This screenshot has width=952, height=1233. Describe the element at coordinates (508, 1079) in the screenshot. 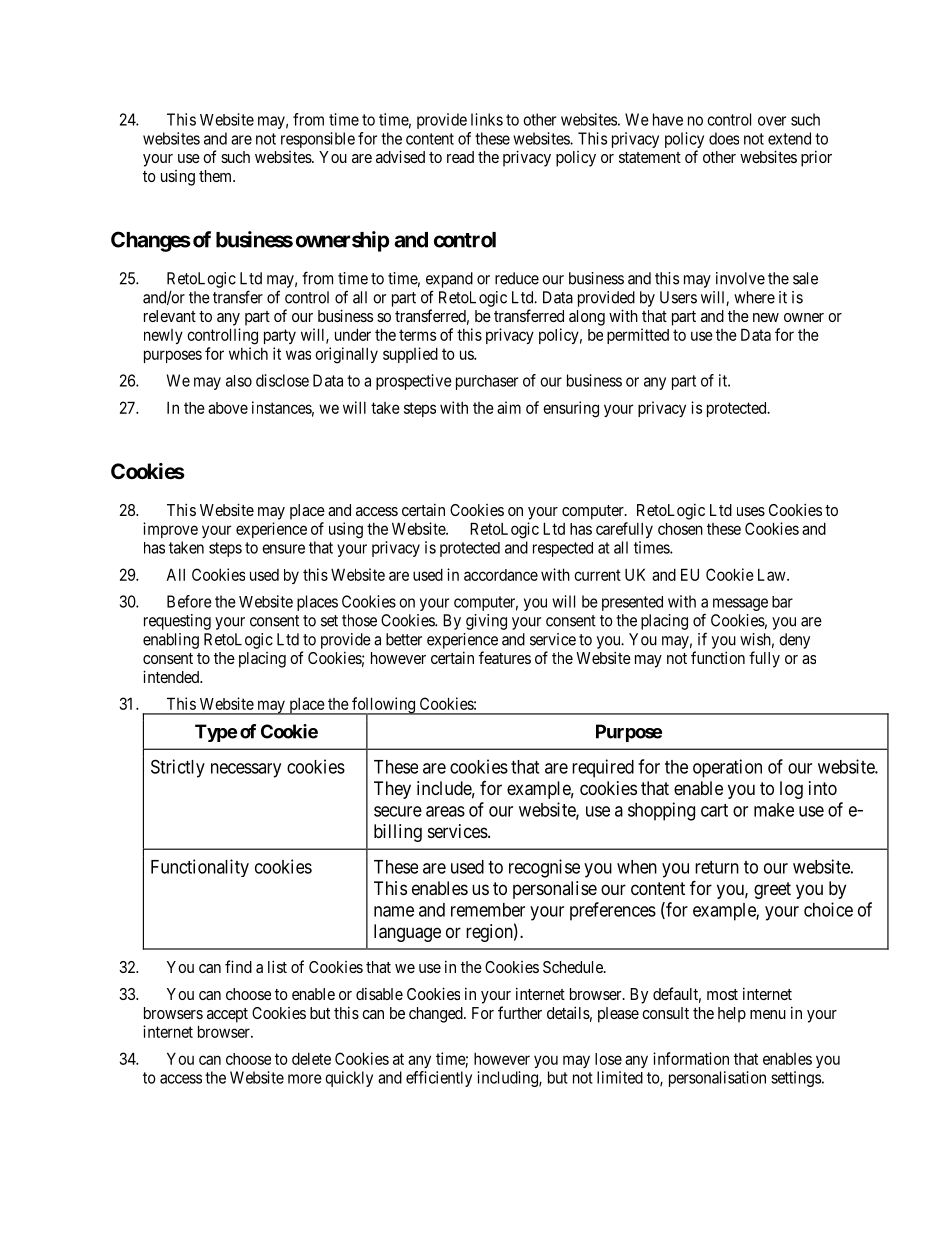

I see `including` at that location.
